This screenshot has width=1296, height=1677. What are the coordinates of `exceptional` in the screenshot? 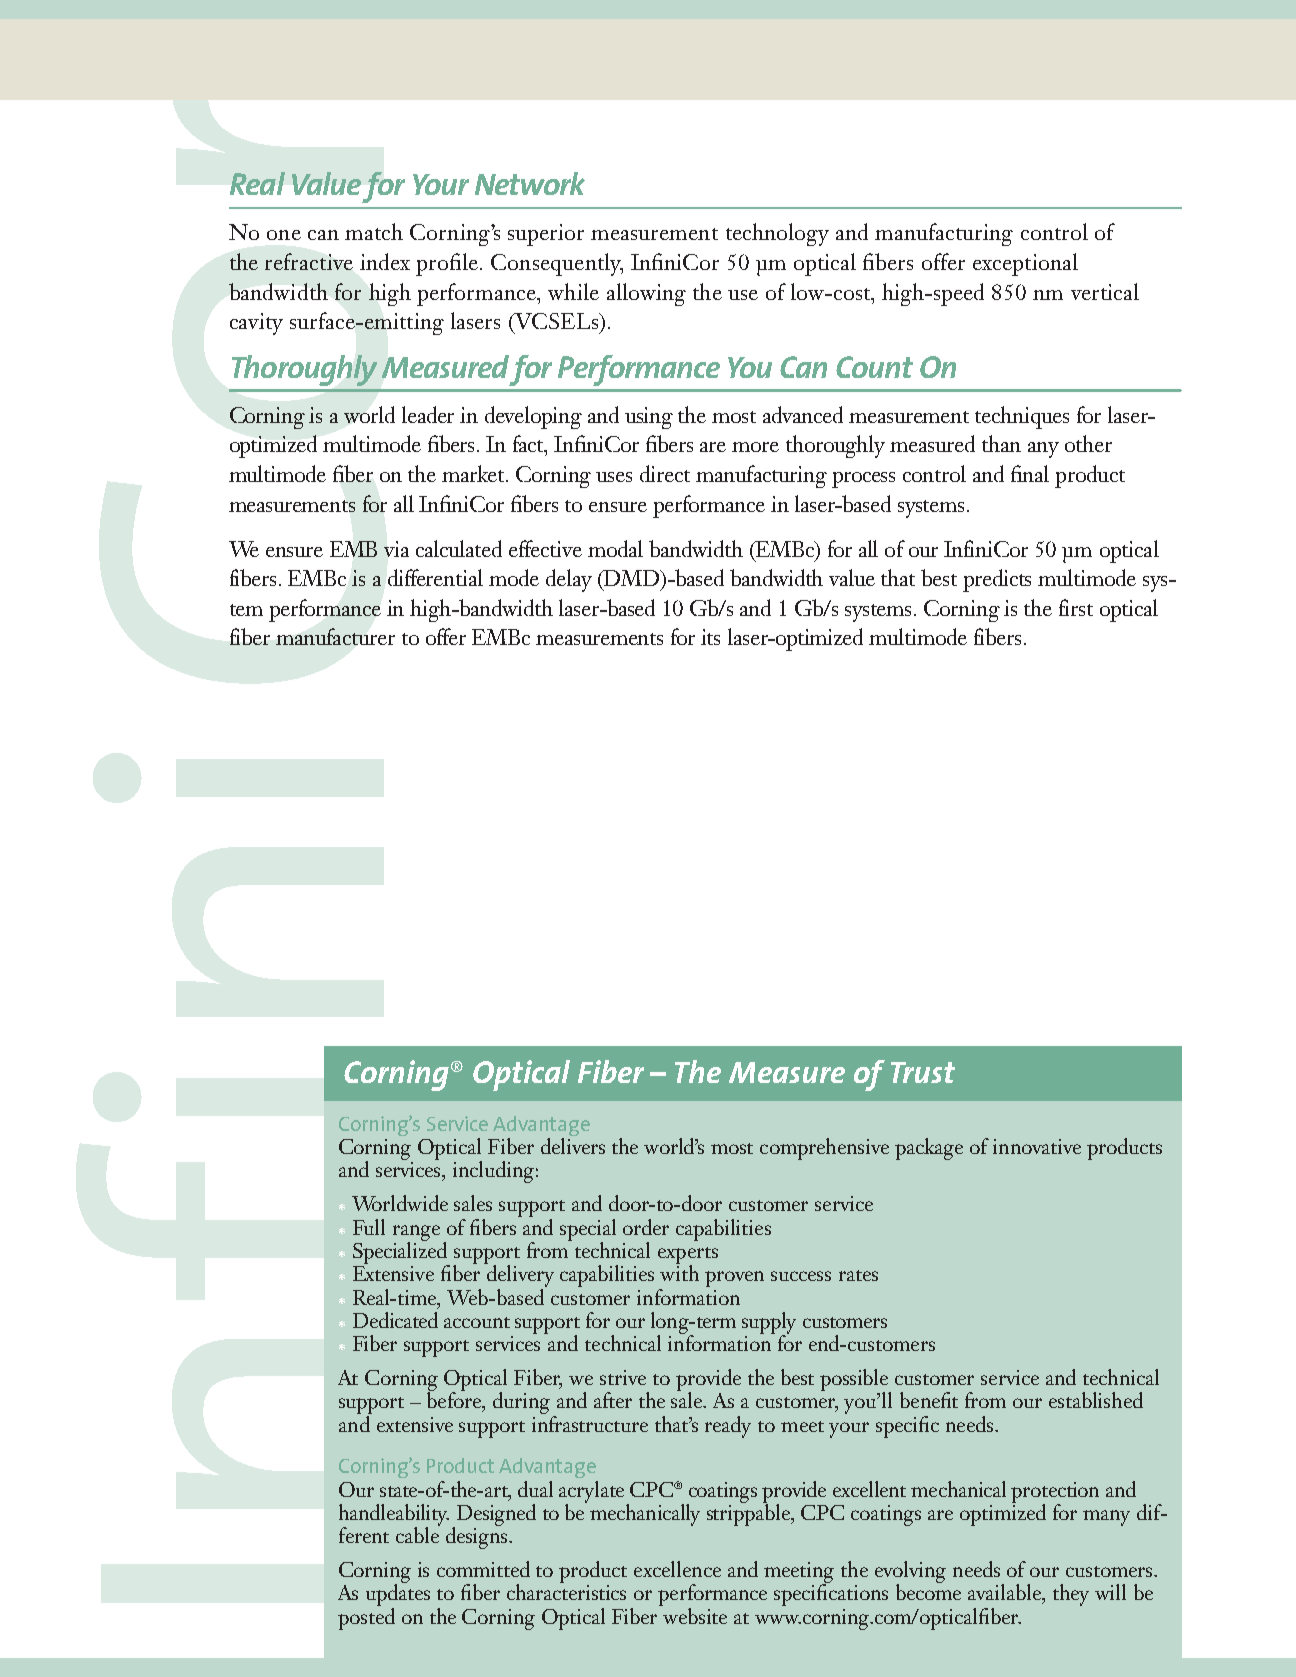 It's located at (1025, 264).
